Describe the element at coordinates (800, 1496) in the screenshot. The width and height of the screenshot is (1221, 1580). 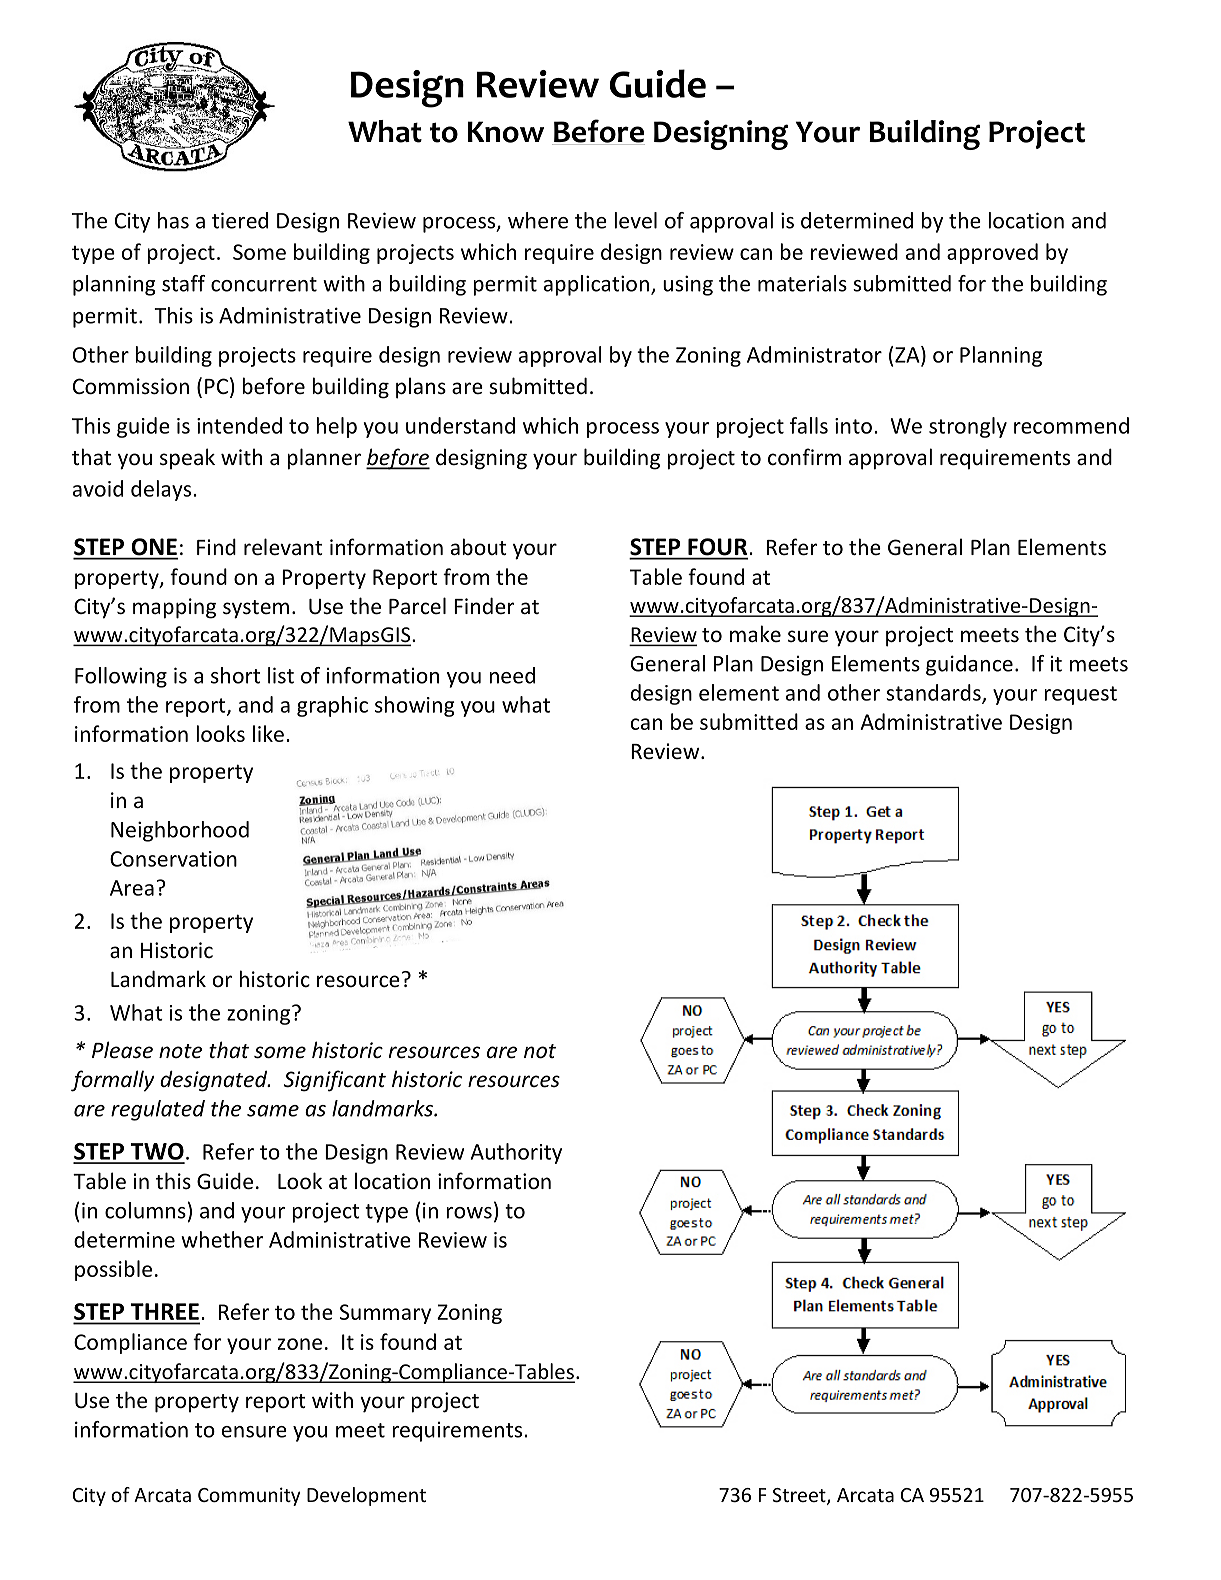
I see `Street` at that location.
